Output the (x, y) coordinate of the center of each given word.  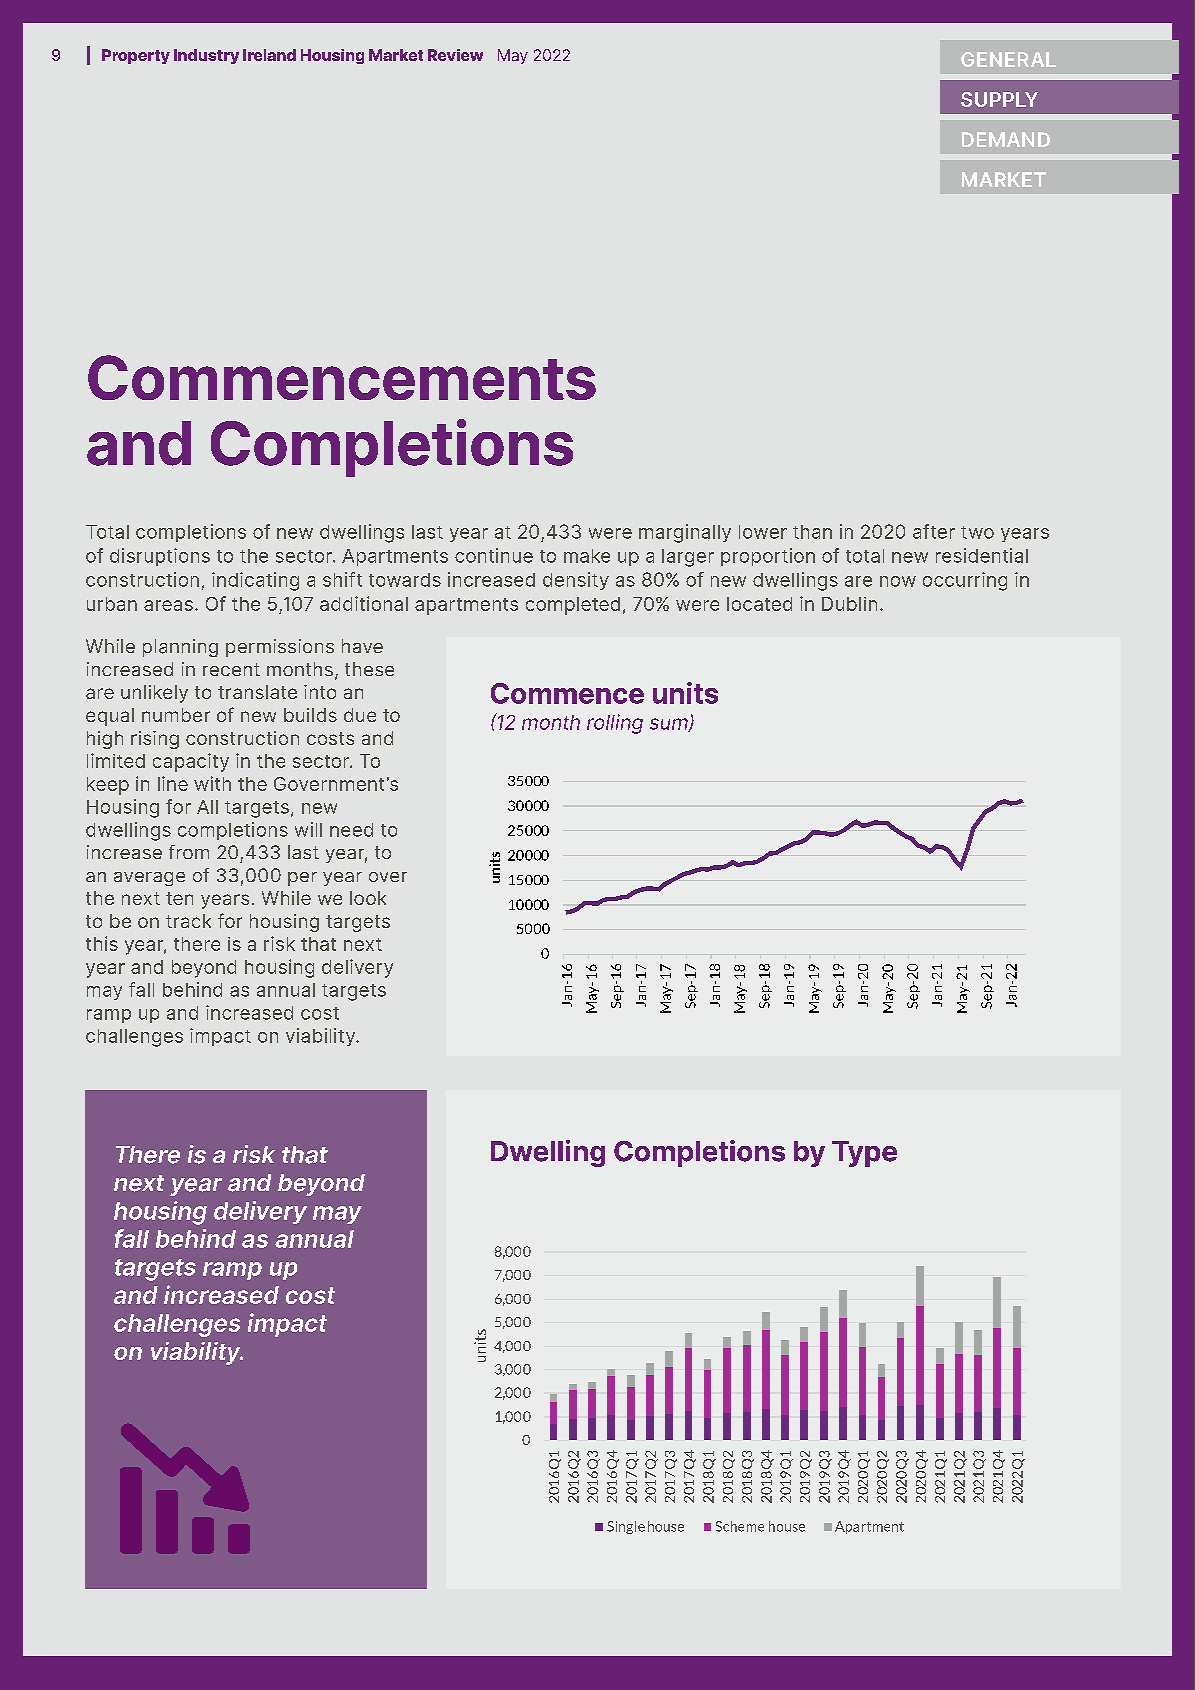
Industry (206, 56)
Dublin (849, 604)
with (212, 783)
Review (455, 55)
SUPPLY (999, 99)
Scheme (740, 1526)
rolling (615, 724)
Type (864, 1154)
